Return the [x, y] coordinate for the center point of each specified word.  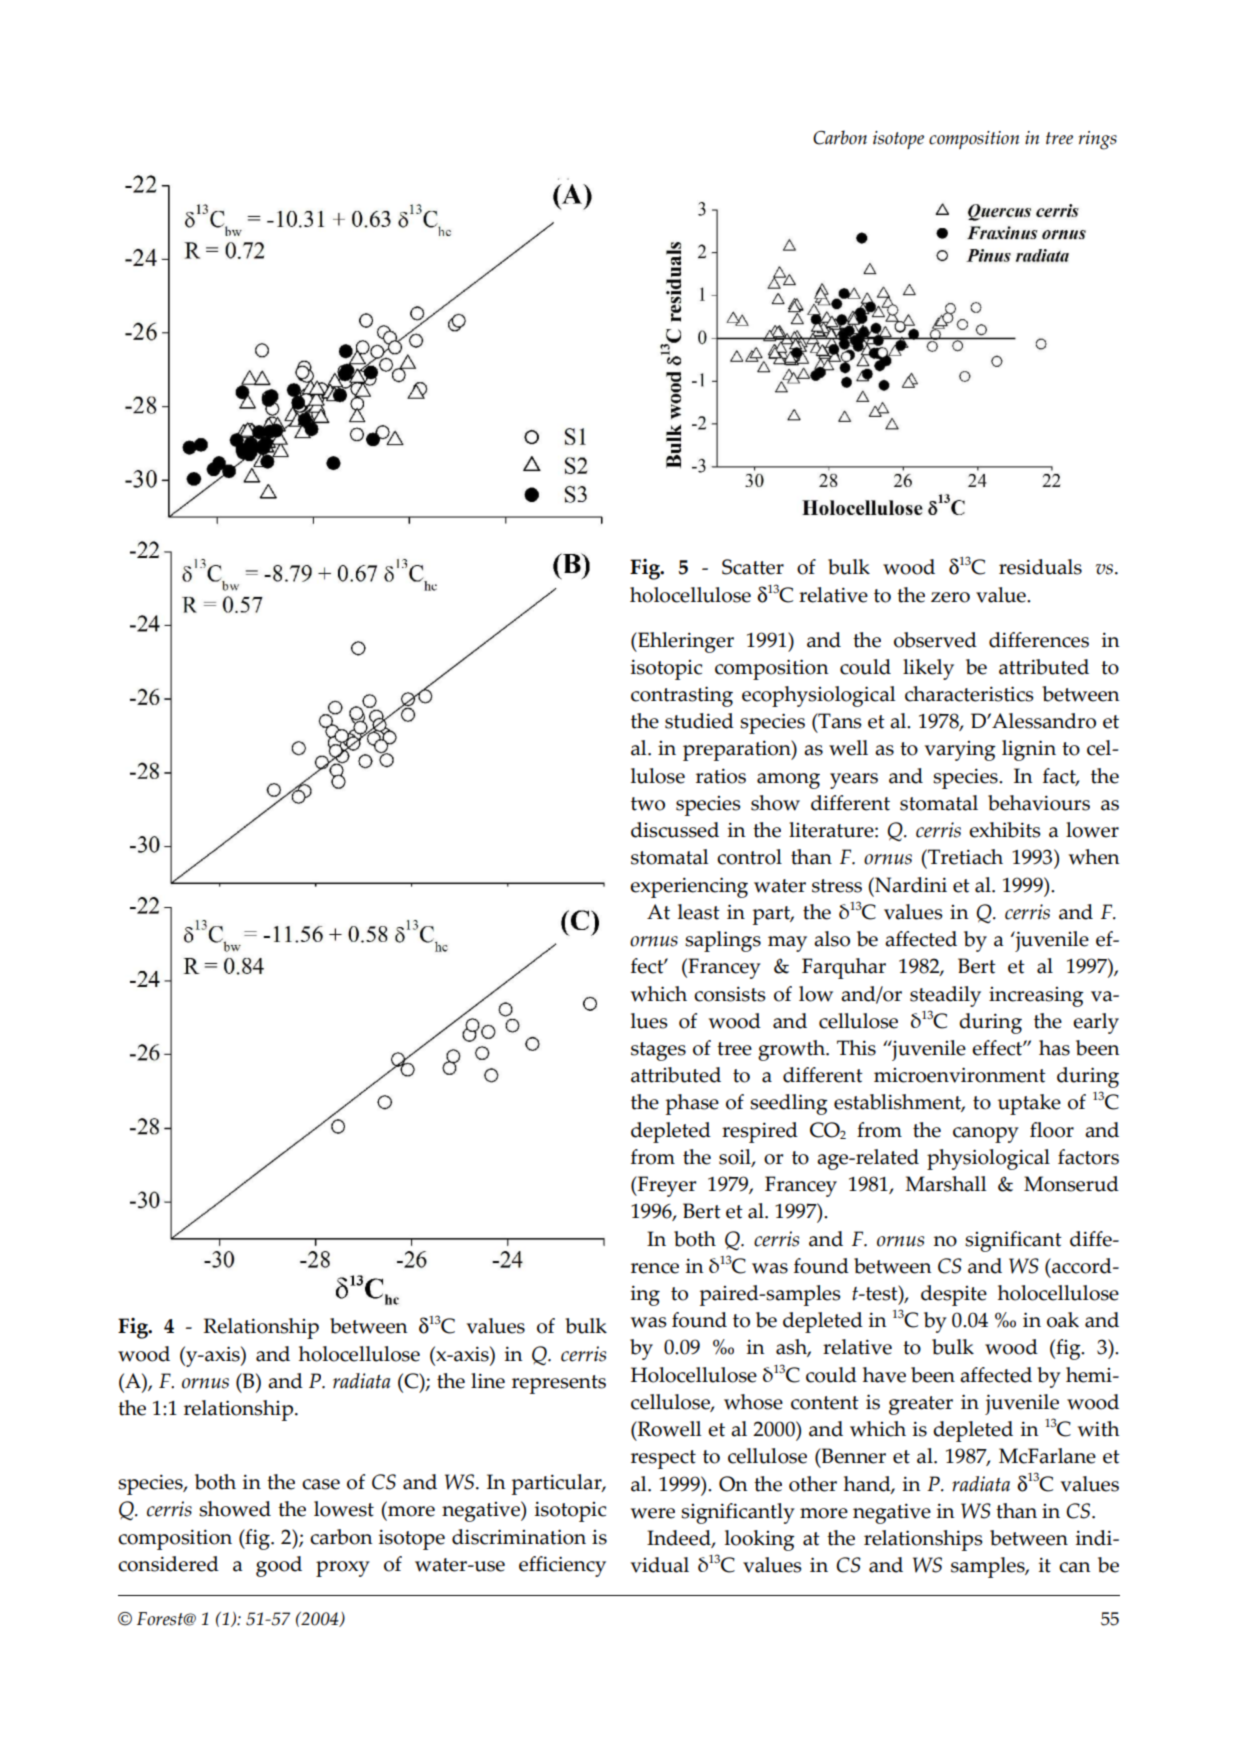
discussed [675, 830]
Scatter [753, 567]
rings [1098, 140]
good [279, 1566]
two [648, 804]
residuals [1040, 567]
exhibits [1005, 830]
